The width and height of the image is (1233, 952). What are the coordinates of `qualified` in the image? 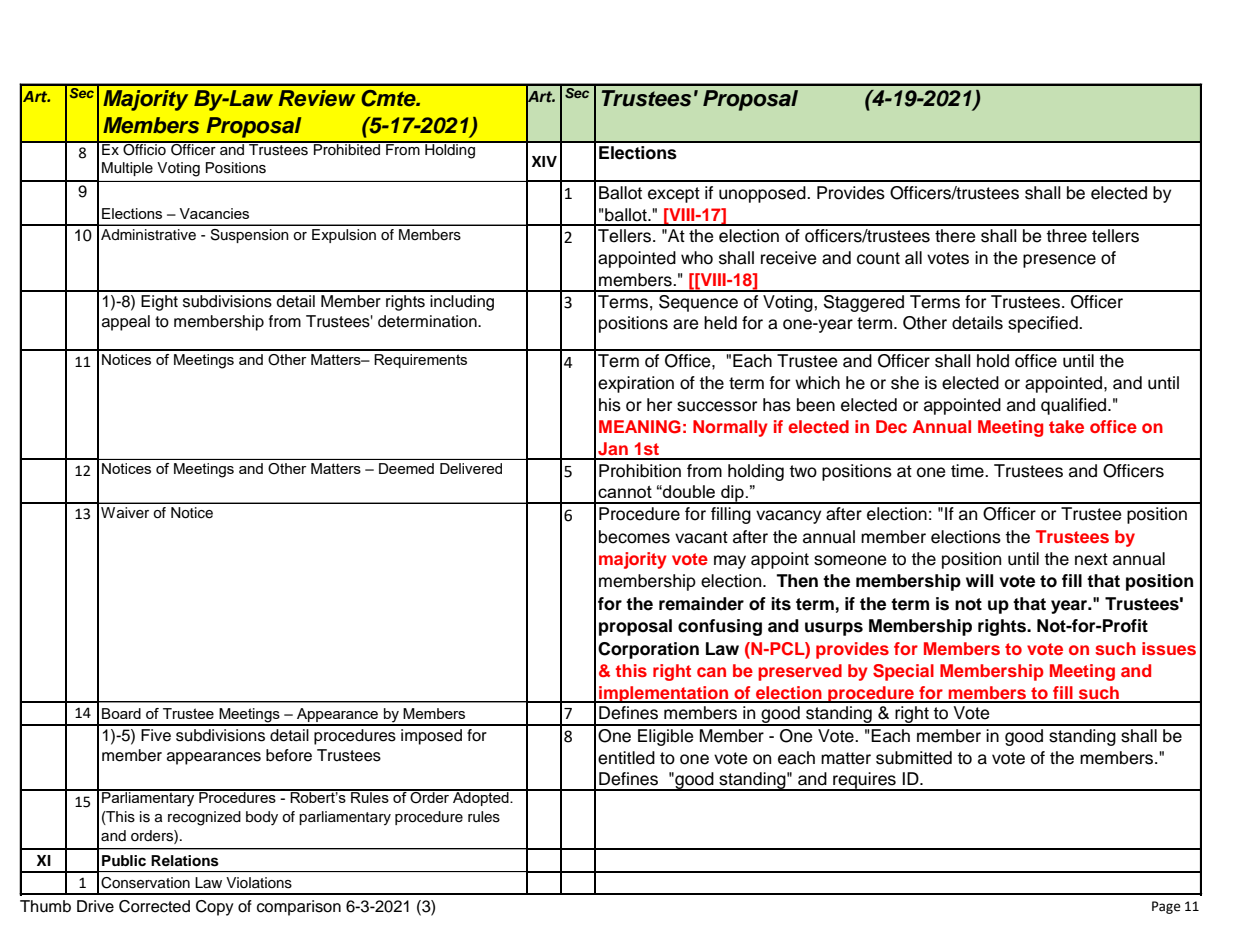 It's located at (1075, 406).
